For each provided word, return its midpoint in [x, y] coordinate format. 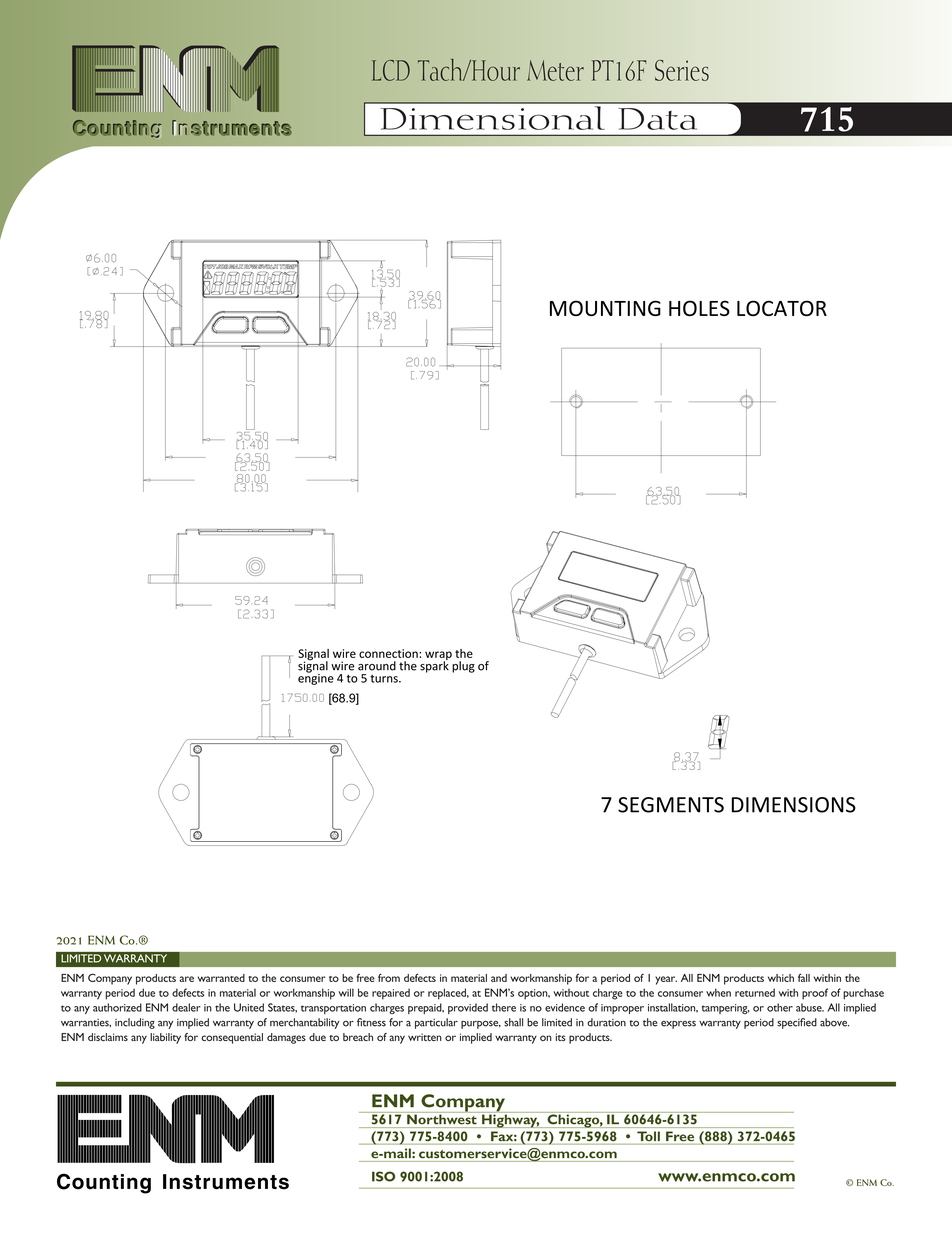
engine [316, 678]
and [499, 978]
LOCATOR [782, 308]
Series [682, 70]
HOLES [699, 308]
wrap [438, 657]
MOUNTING [605, 308]
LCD [391, 70]
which [781, 978]
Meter [555, 70]
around [377, 666]
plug [463, 667]
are [187, 979]
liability [165, 1038]
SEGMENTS [671, 805]
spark [434, 666]
